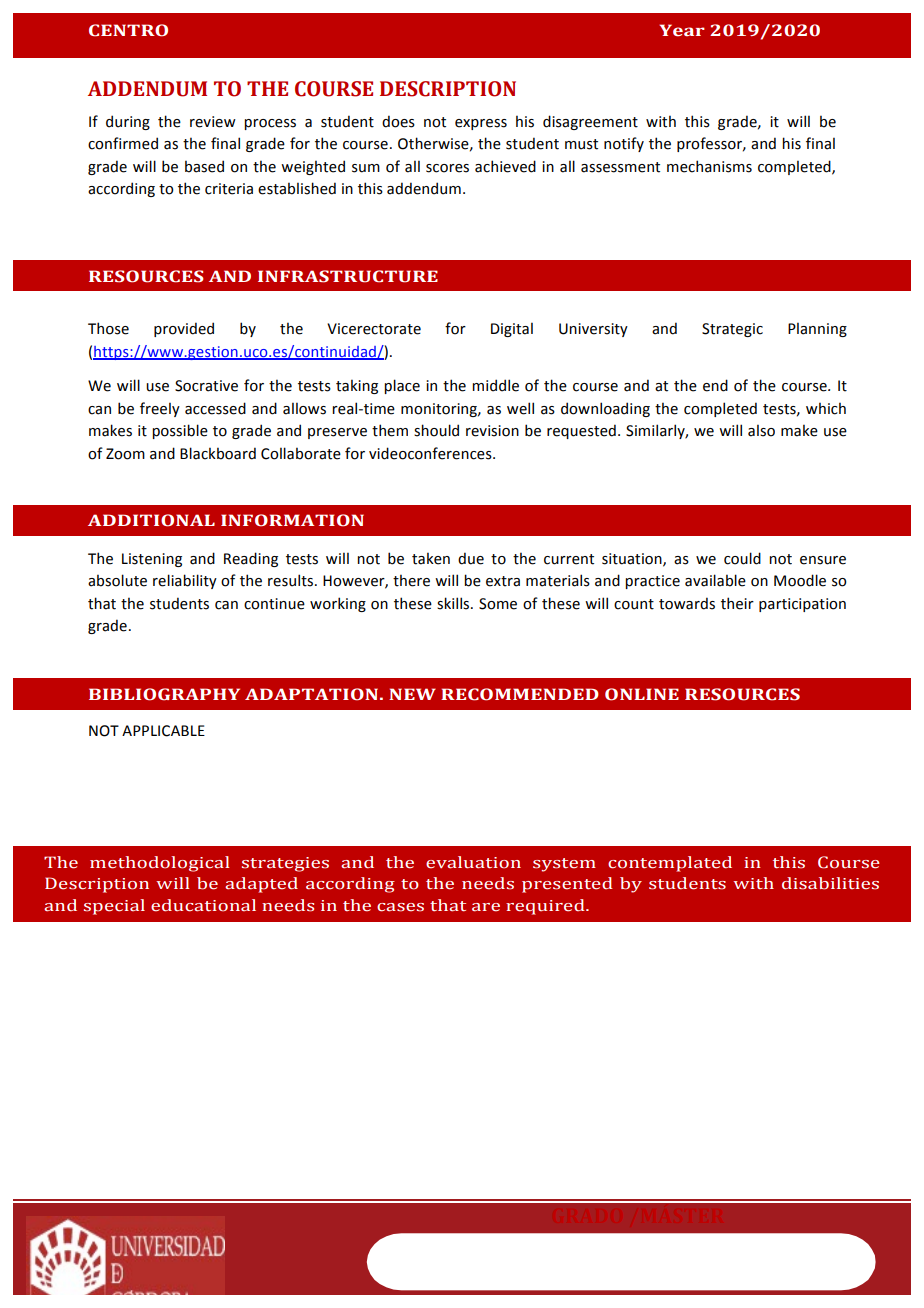  I want to click on express, so click(481, 124).
